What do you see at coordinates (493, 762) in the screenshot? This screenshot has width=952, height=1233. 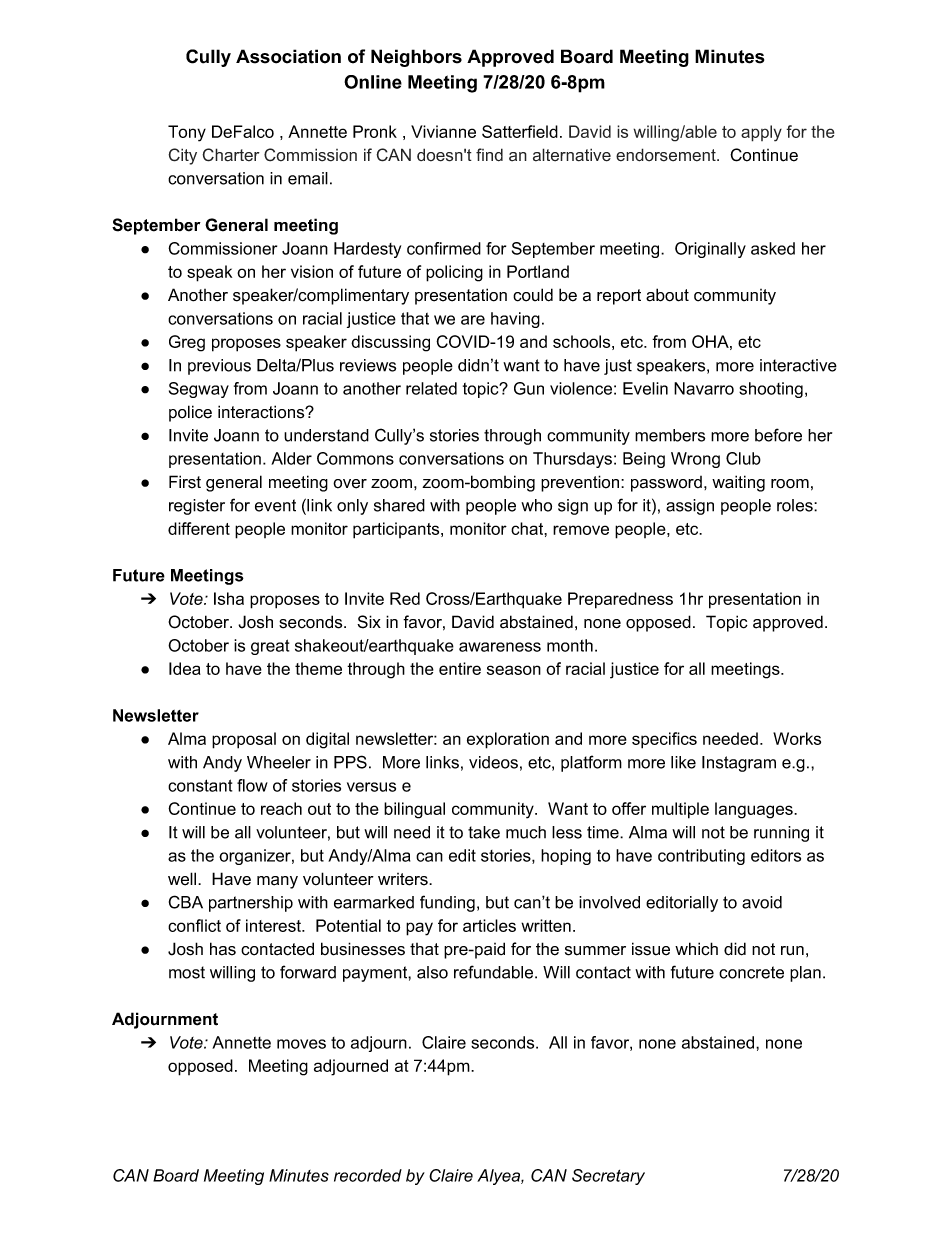 I see `videos` at bounding box center [493, 762].
